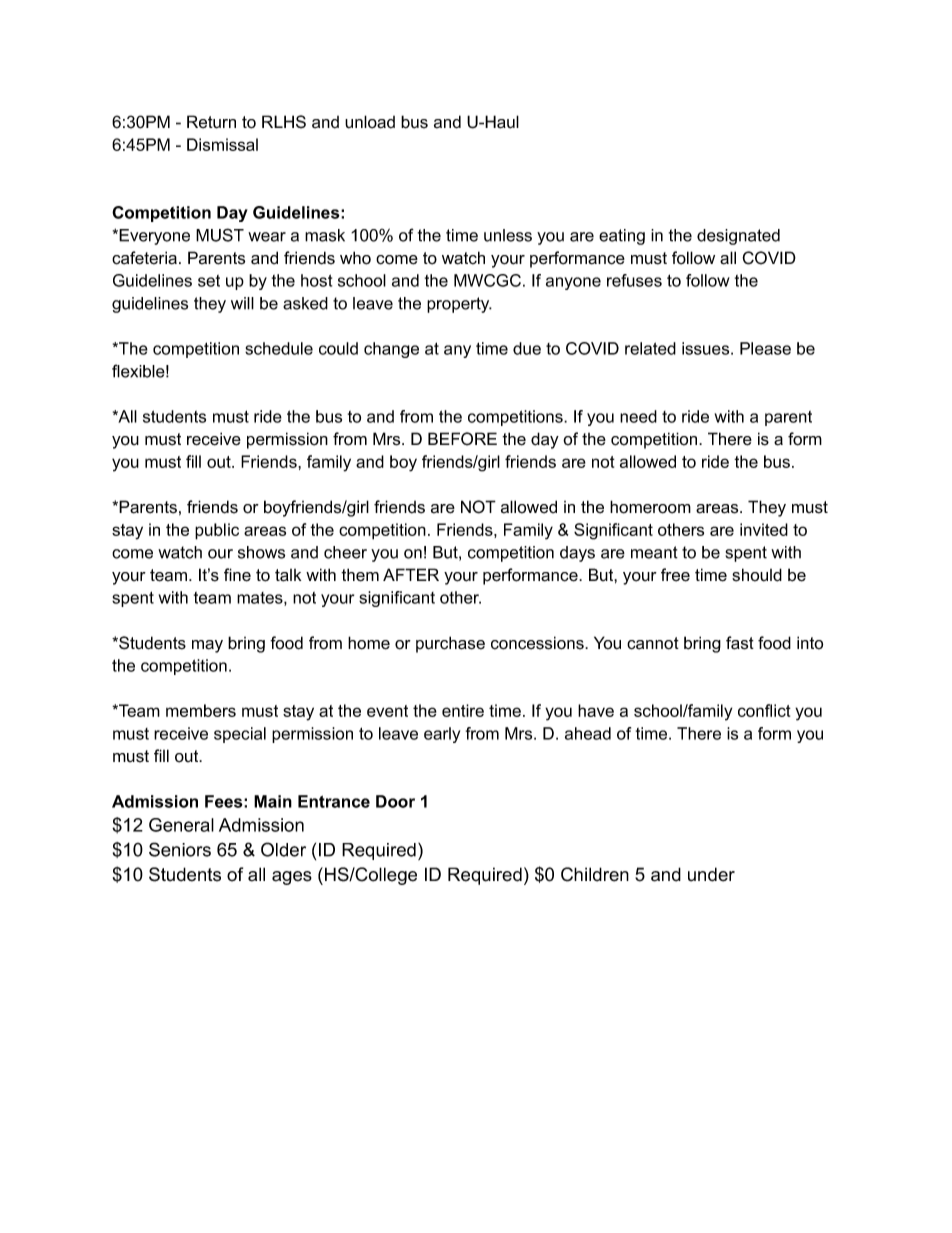 The height and width of the image is (1233, 952). What do you see at coordinates (450, 644) in the image?
I see `purchase` at bounding box center [450, 644].
